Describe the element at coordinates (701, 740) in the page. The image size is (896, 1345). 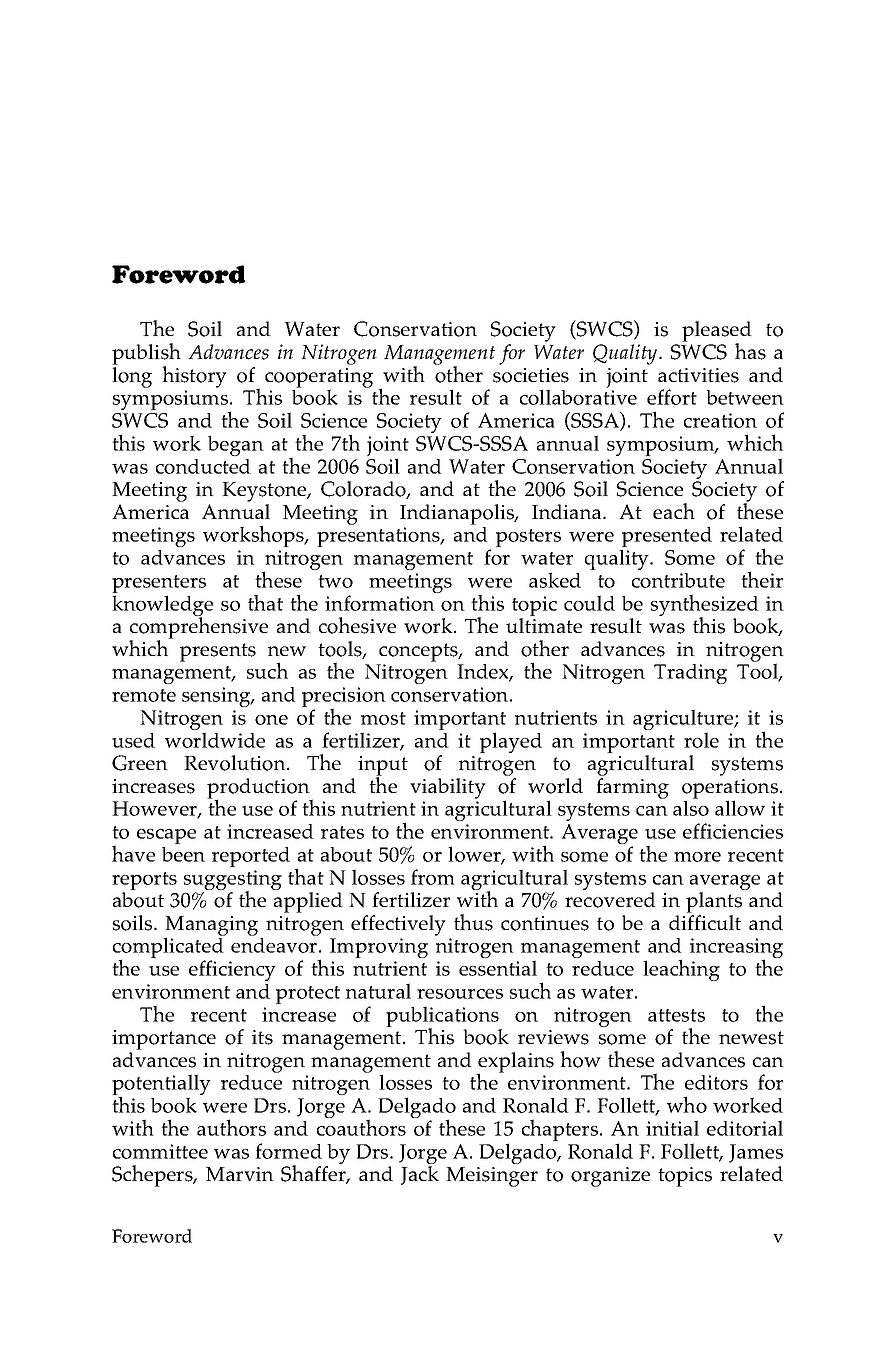
I see `role` at that location.
